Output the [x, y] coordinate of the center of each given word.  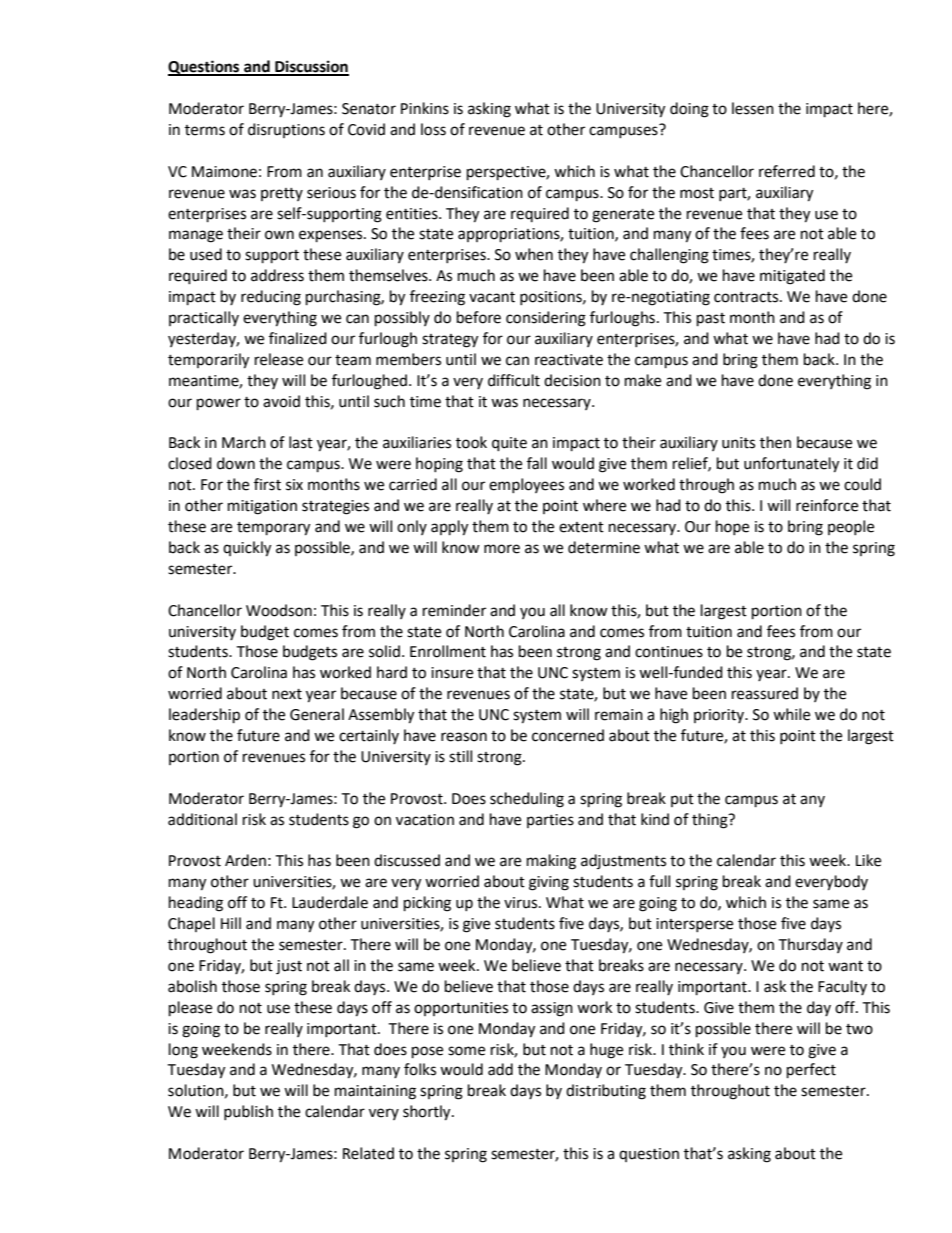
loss [433, 129]
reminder [454, 610]
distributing [606, 1092]
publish [248, 1112]
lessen [753, 108]
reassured [765, 693]
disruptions [286, 130]
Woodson [279, 610]
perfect [811, 1071]
